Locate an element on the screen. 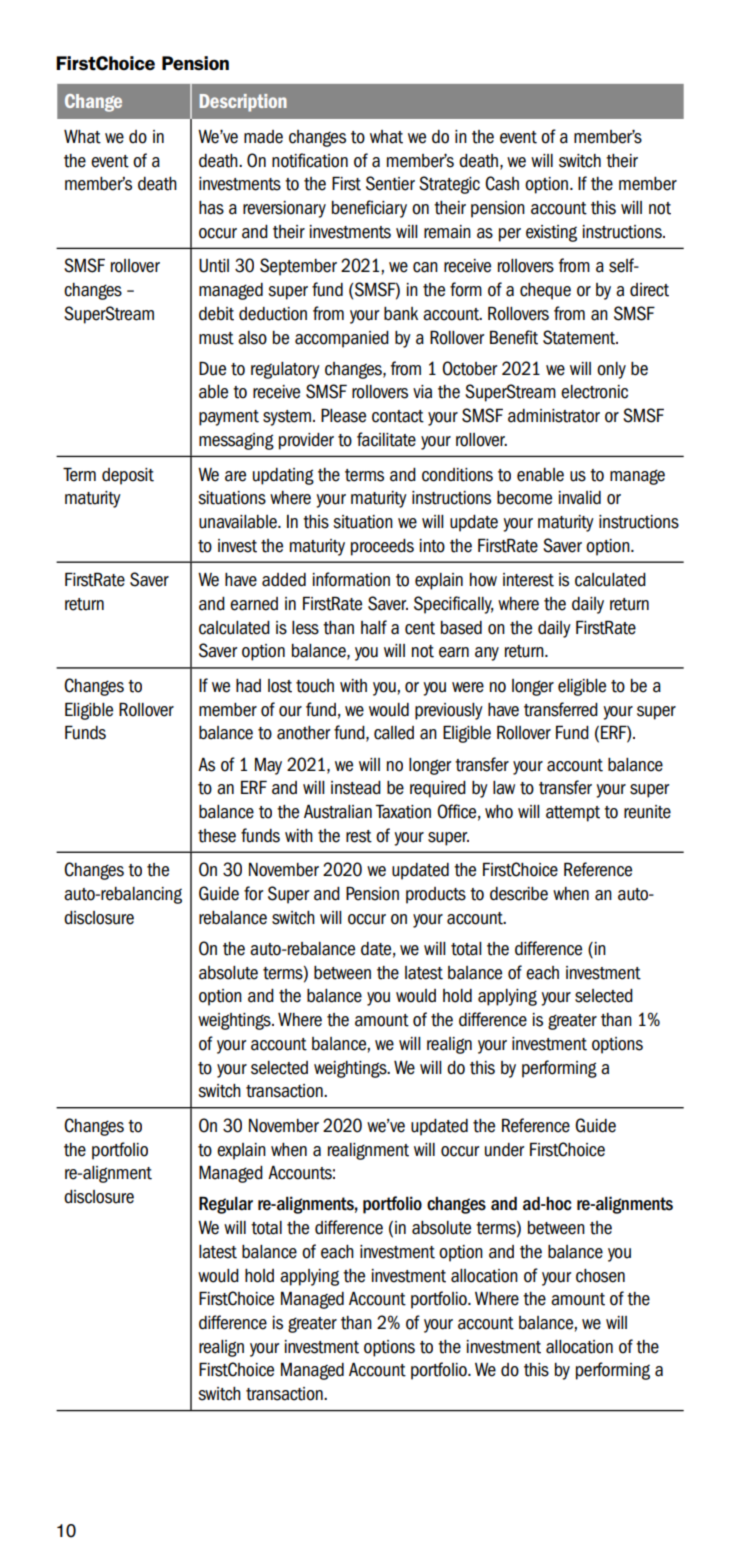 The height and width of the screenshot is (1568, 739). contact is located at coordinates (398, 416).
